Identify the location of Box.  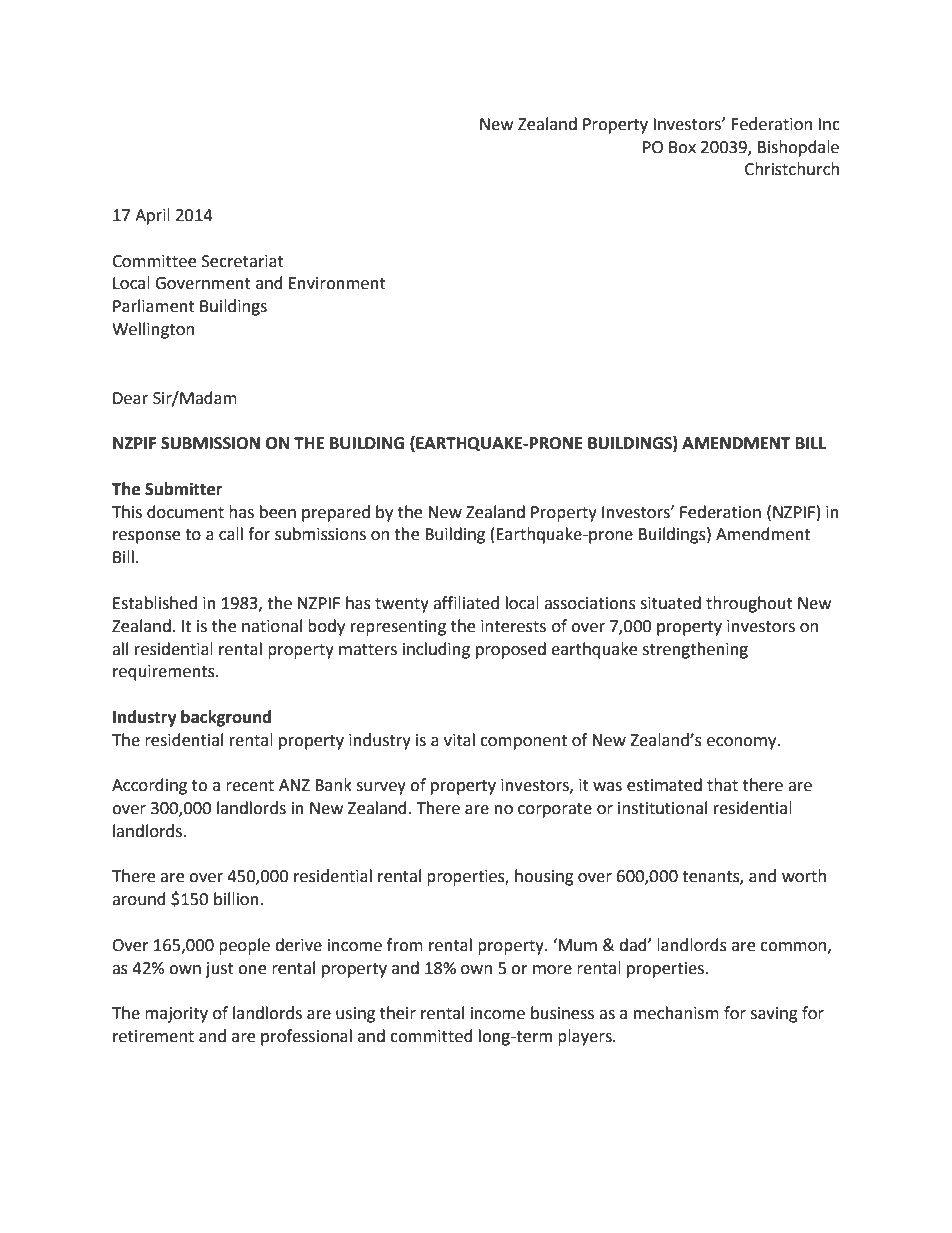
(682, 147).
